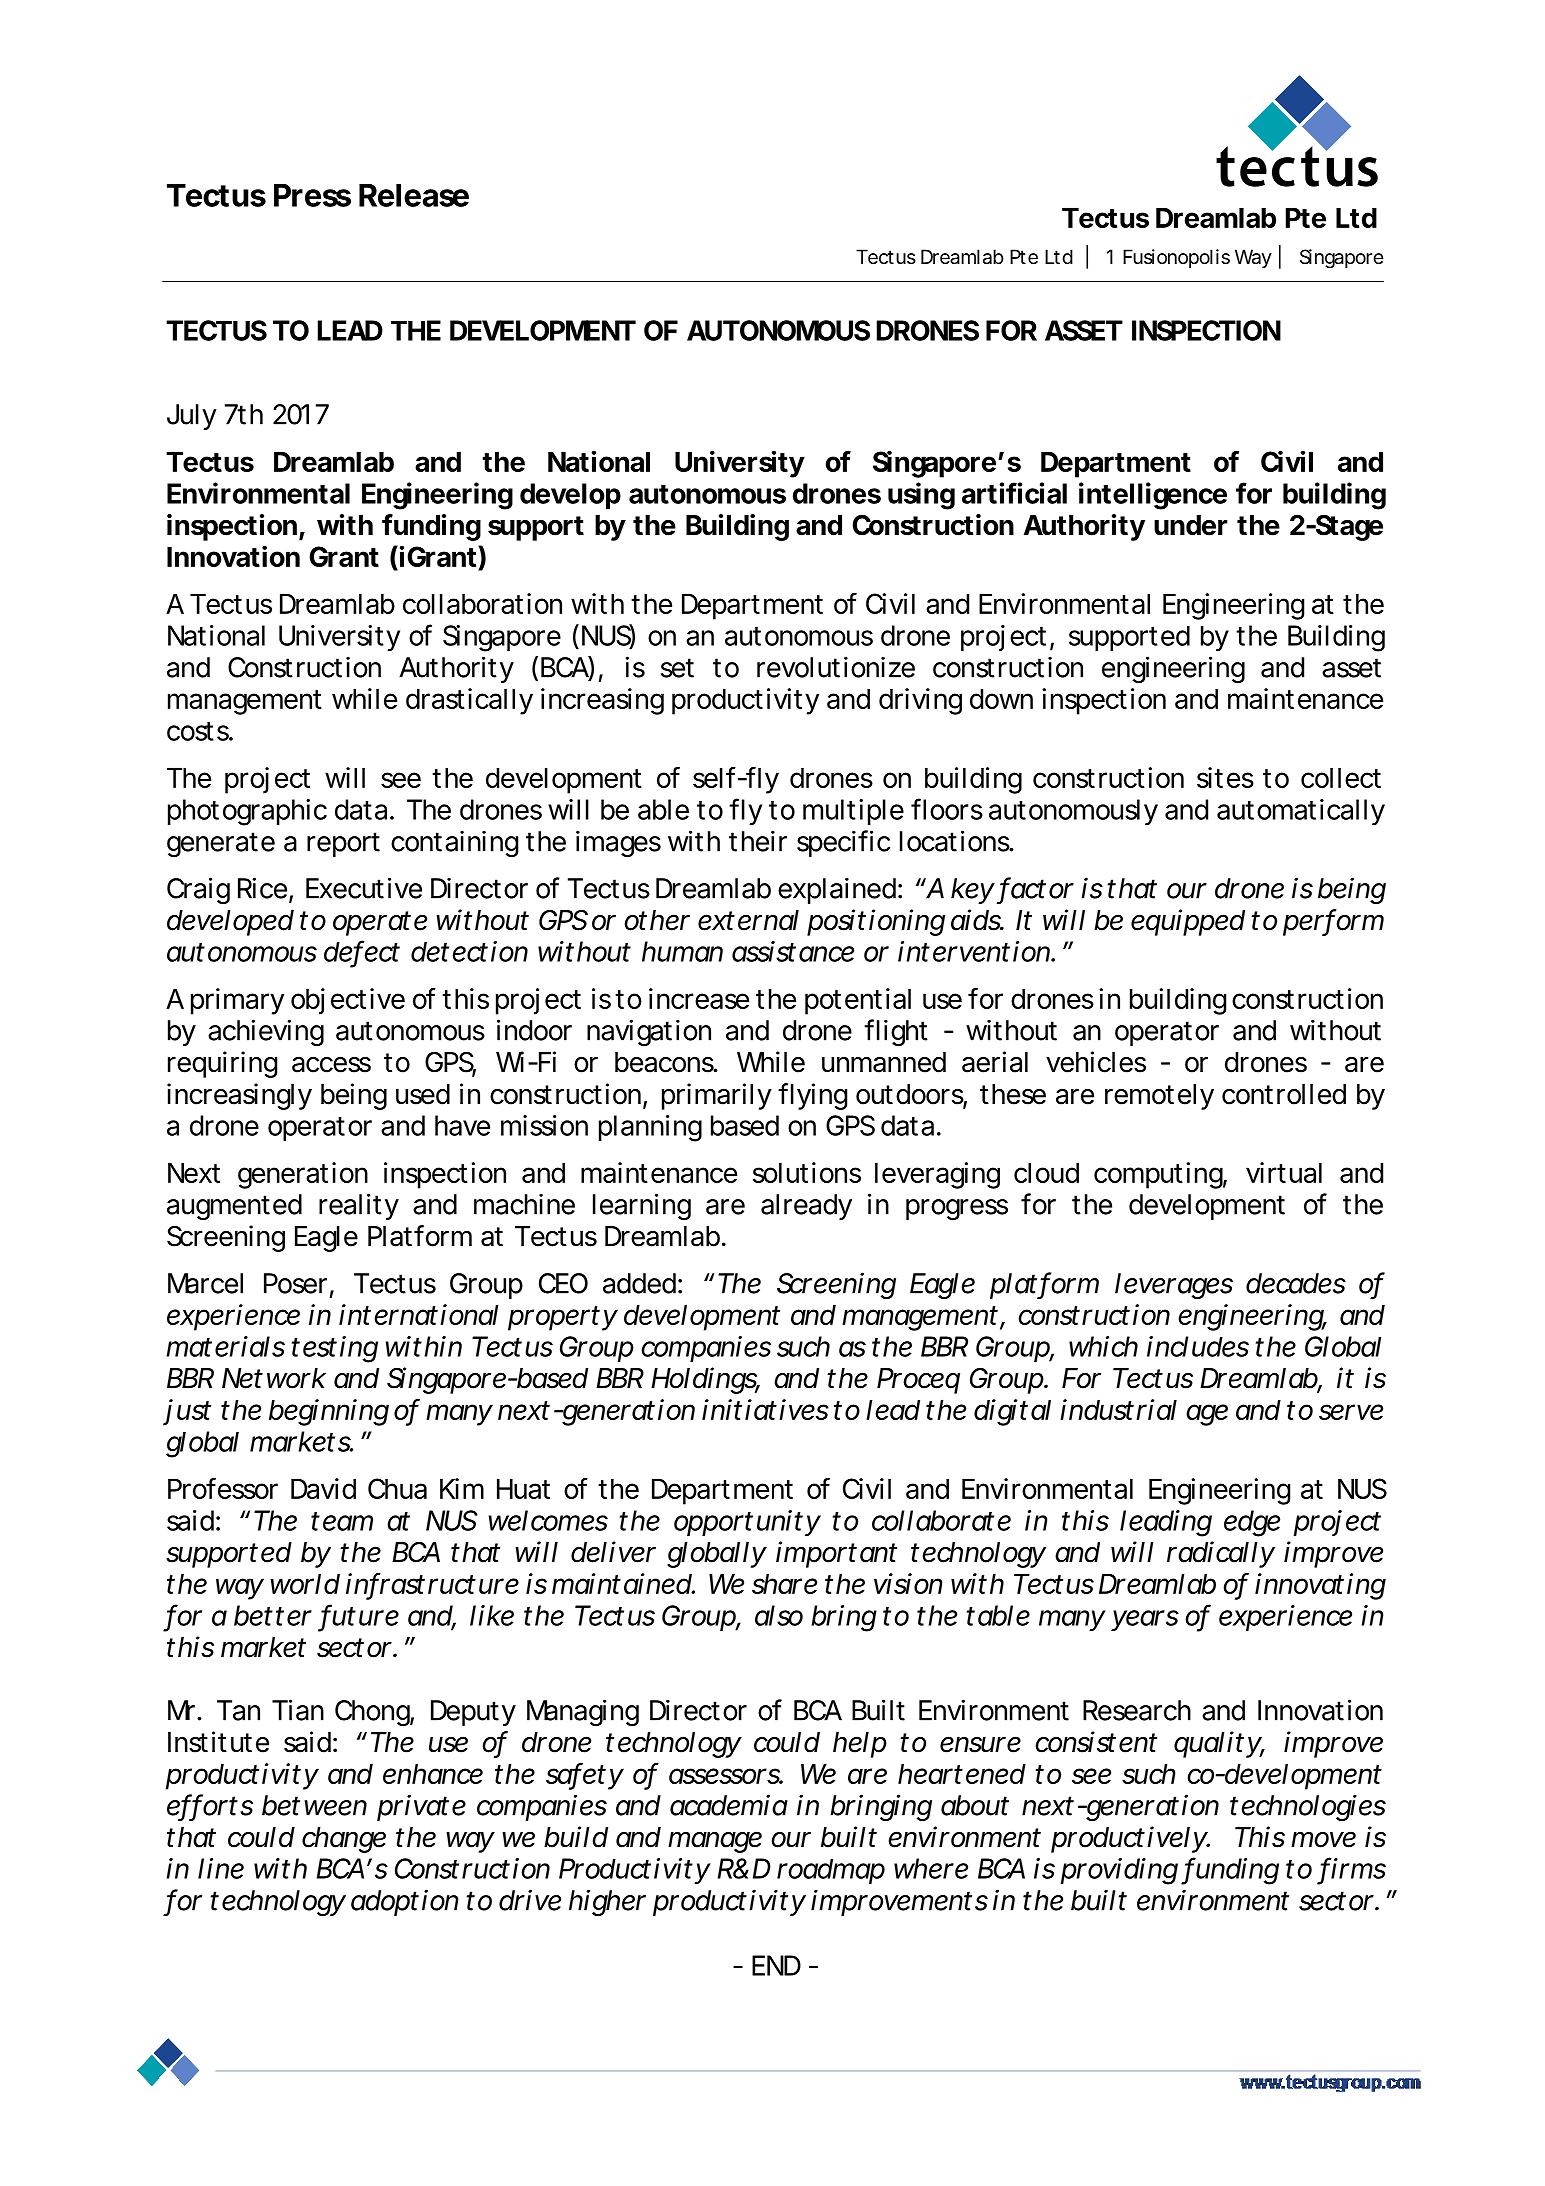  I want to click on artificial, so click(1014, 493).
